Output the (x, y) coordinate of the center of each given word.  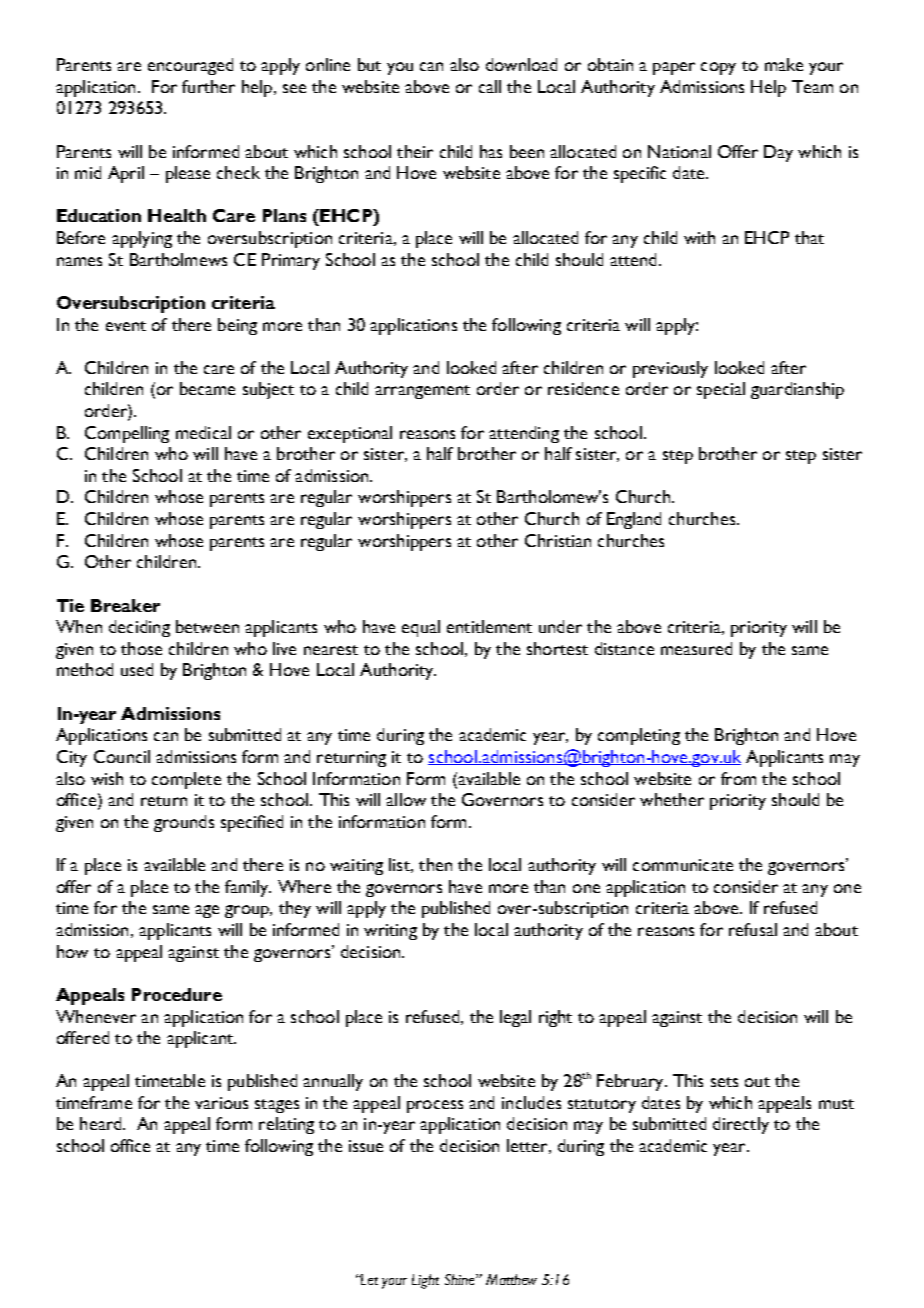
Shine (461, 1279)
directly (741, 1125)
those (141, 648)
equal (421, 628)
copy (718, 68)
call (490, 86)
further (208, 86)
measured (696, 648)
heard (102, 1123)
